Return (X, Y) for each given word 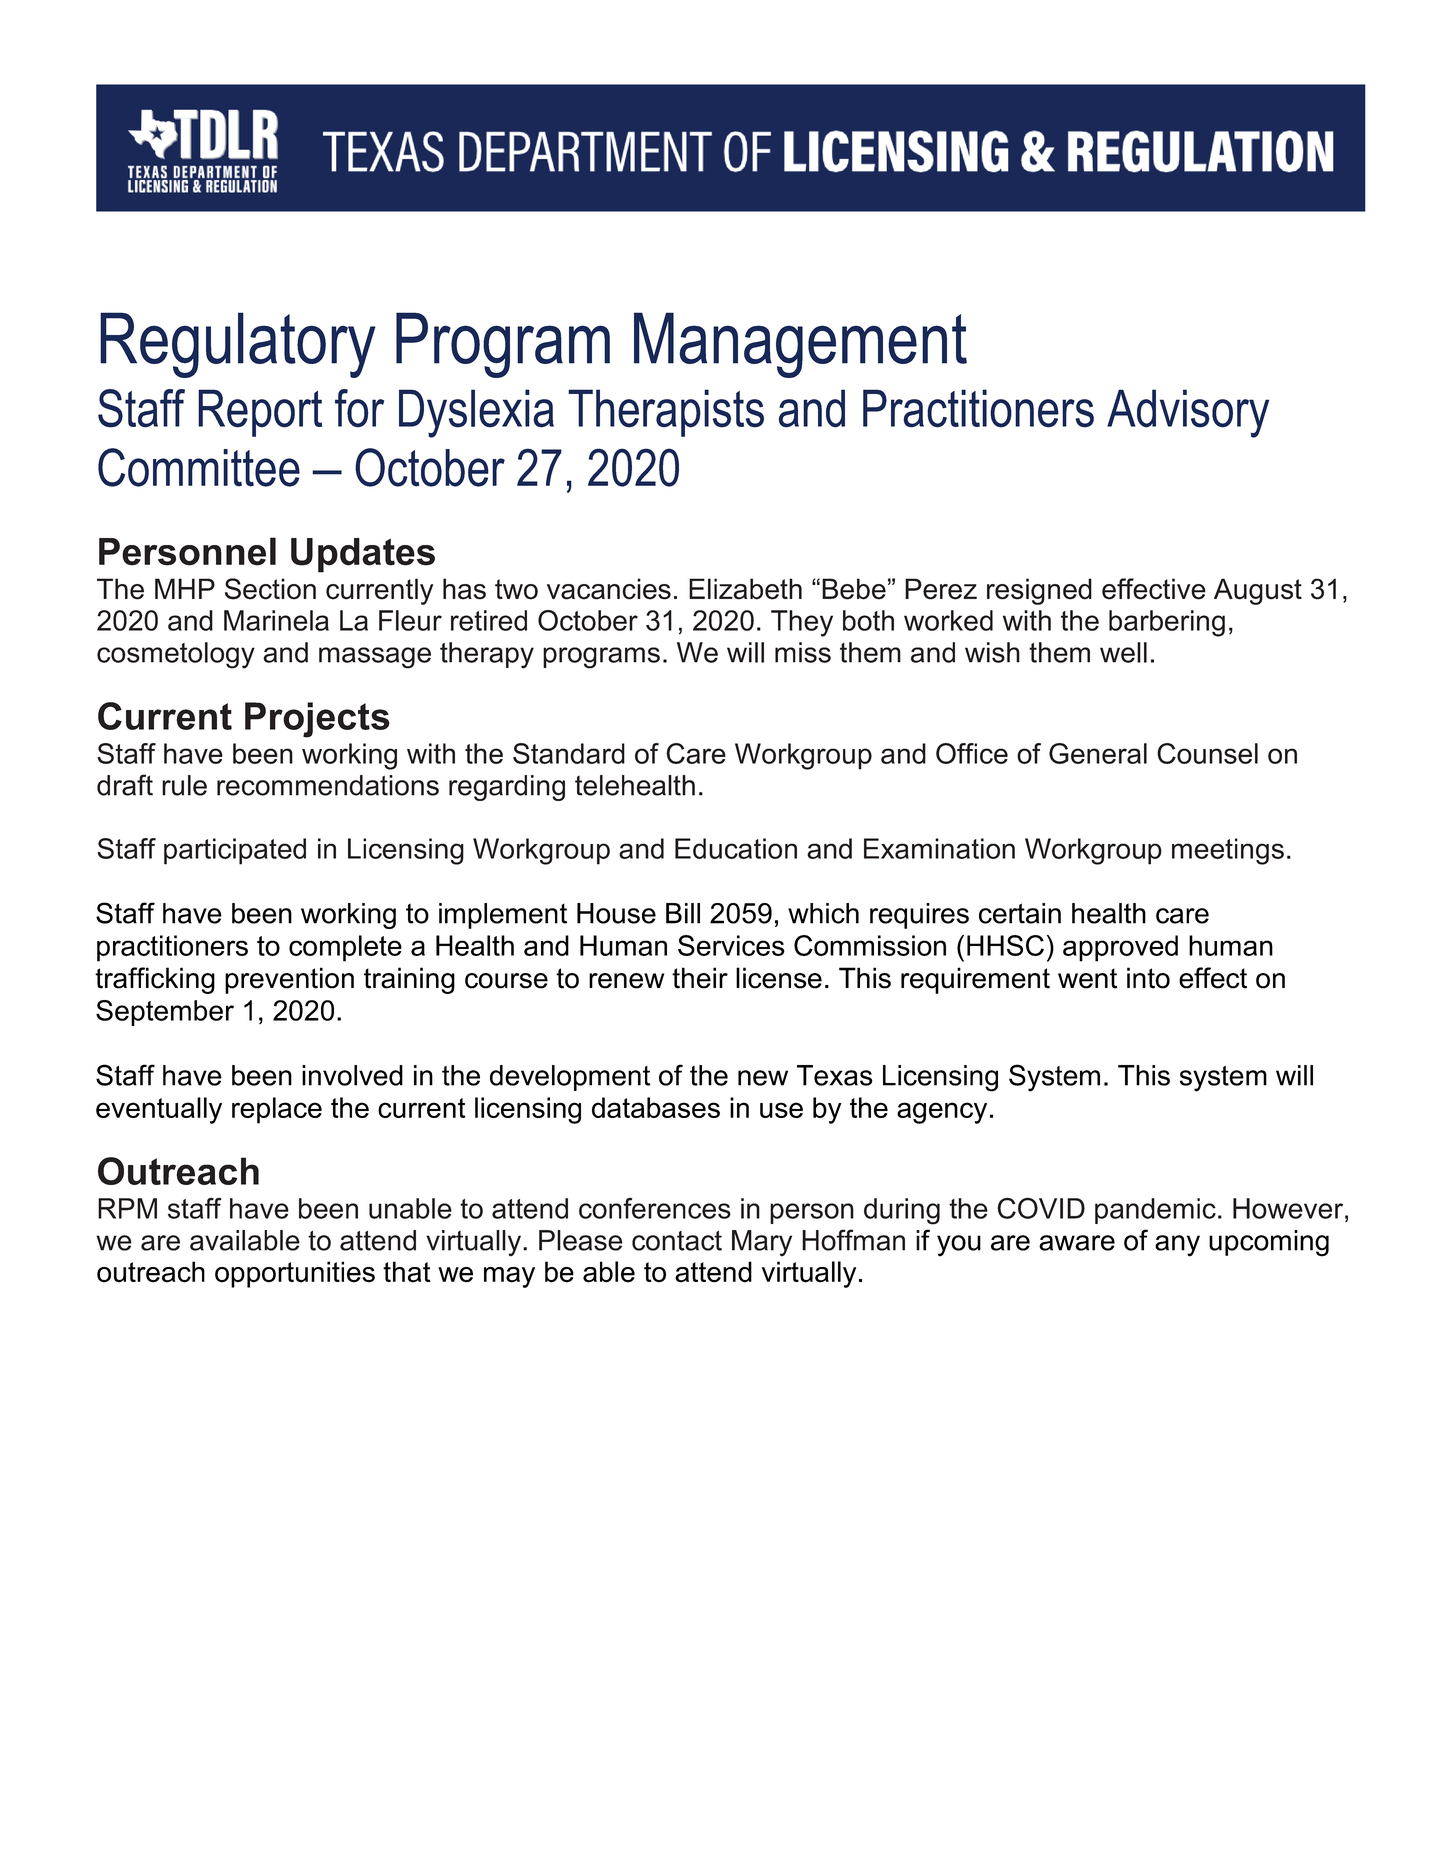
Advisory (1188, 413)
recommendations (328, 785)
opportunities (295, 1274)
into (1148, 978)
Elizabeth (745, 589)
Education (736, 848)
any (1177, 1246)
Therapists (666, 413)
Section (270, 589)
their (700, 978)
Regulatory (238, 345)
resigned (1039, 591)
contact (677, 1241)
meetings (1228, 851)
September (165, 1013)
